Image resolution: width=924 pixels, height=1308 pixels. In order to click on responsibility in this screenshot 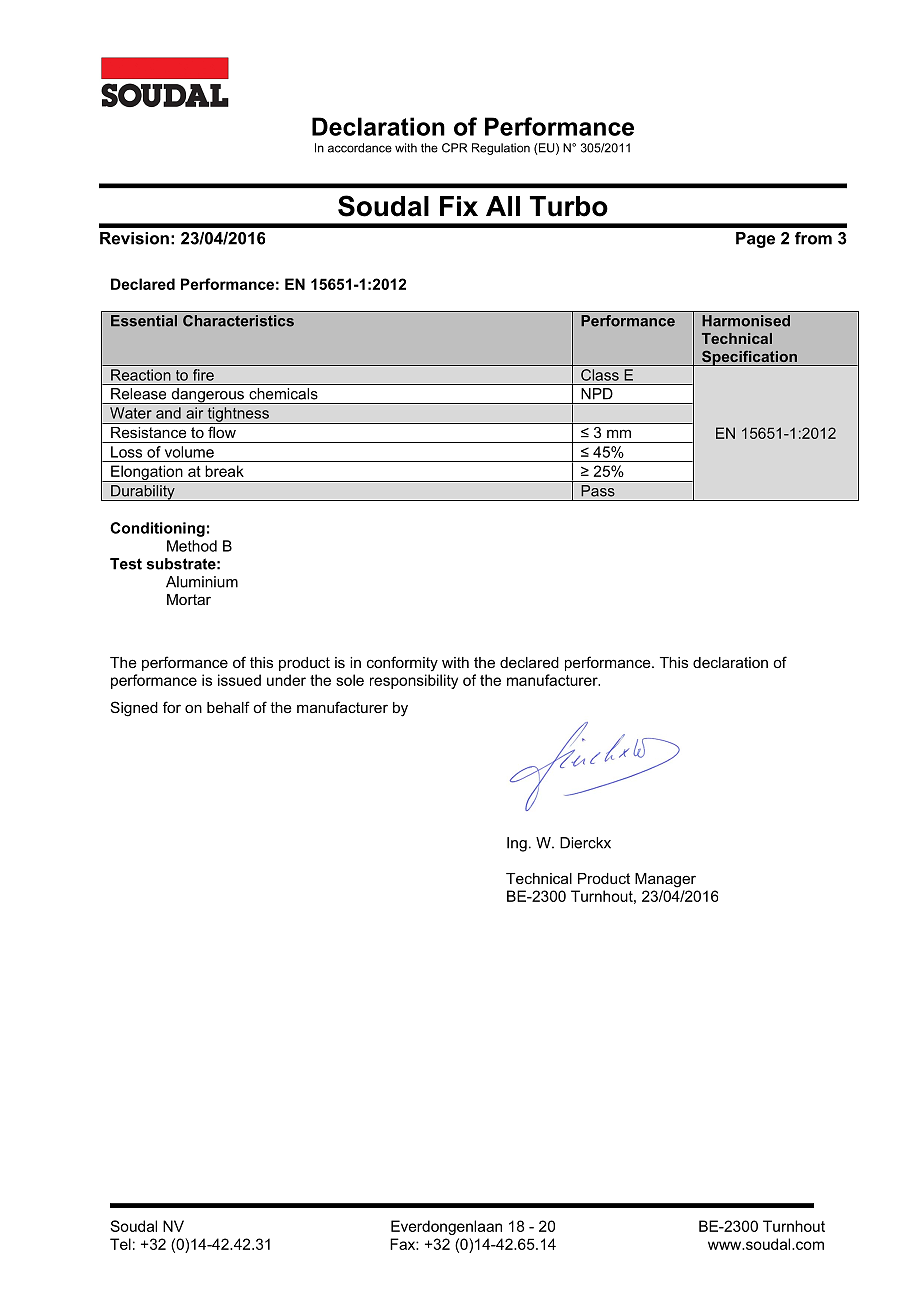, I will do `click(414, 681)`.
